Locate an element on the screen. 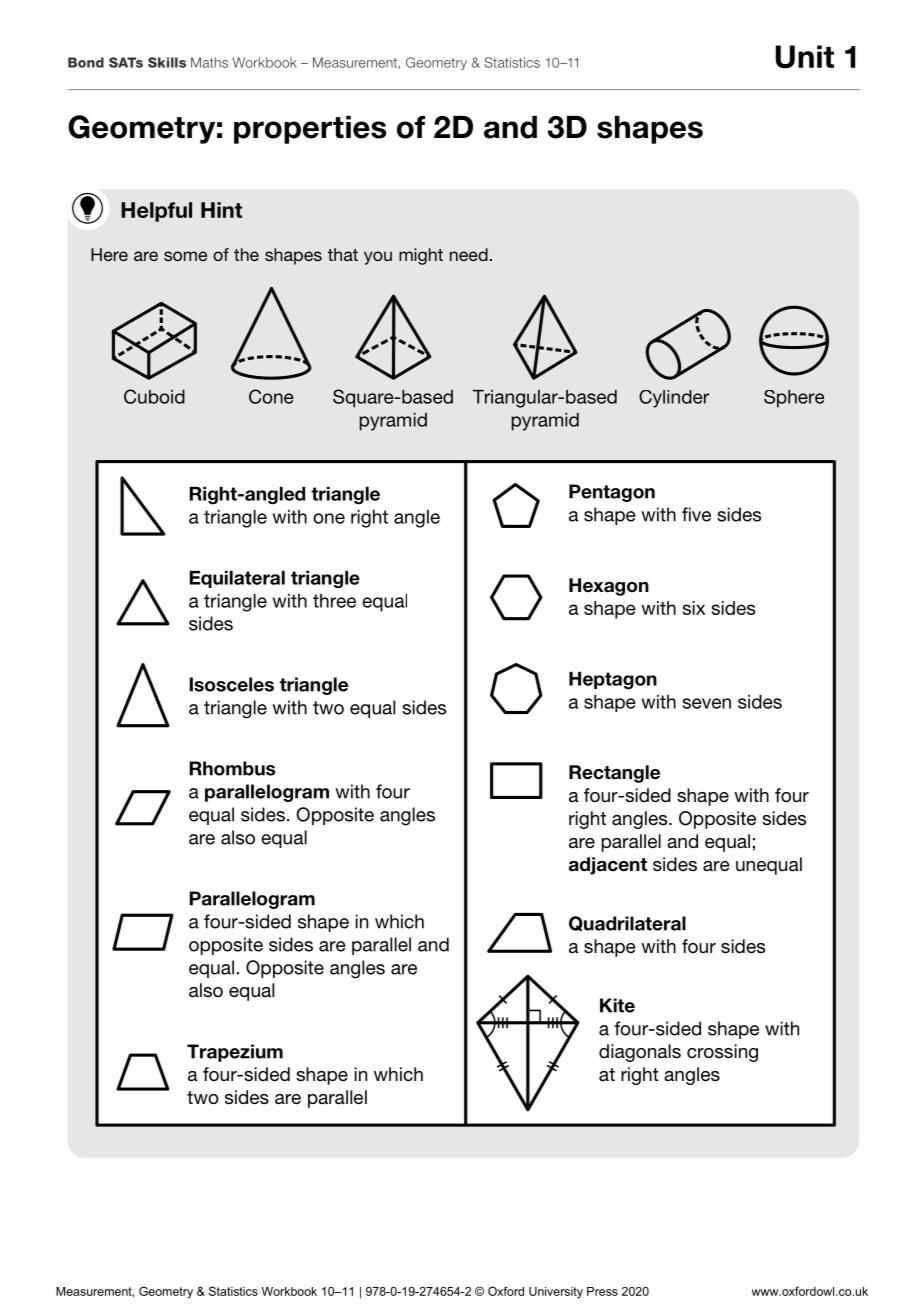 The height and width of the screenshot is (1307, 924). Skills is located at coordinates (167, 62).
